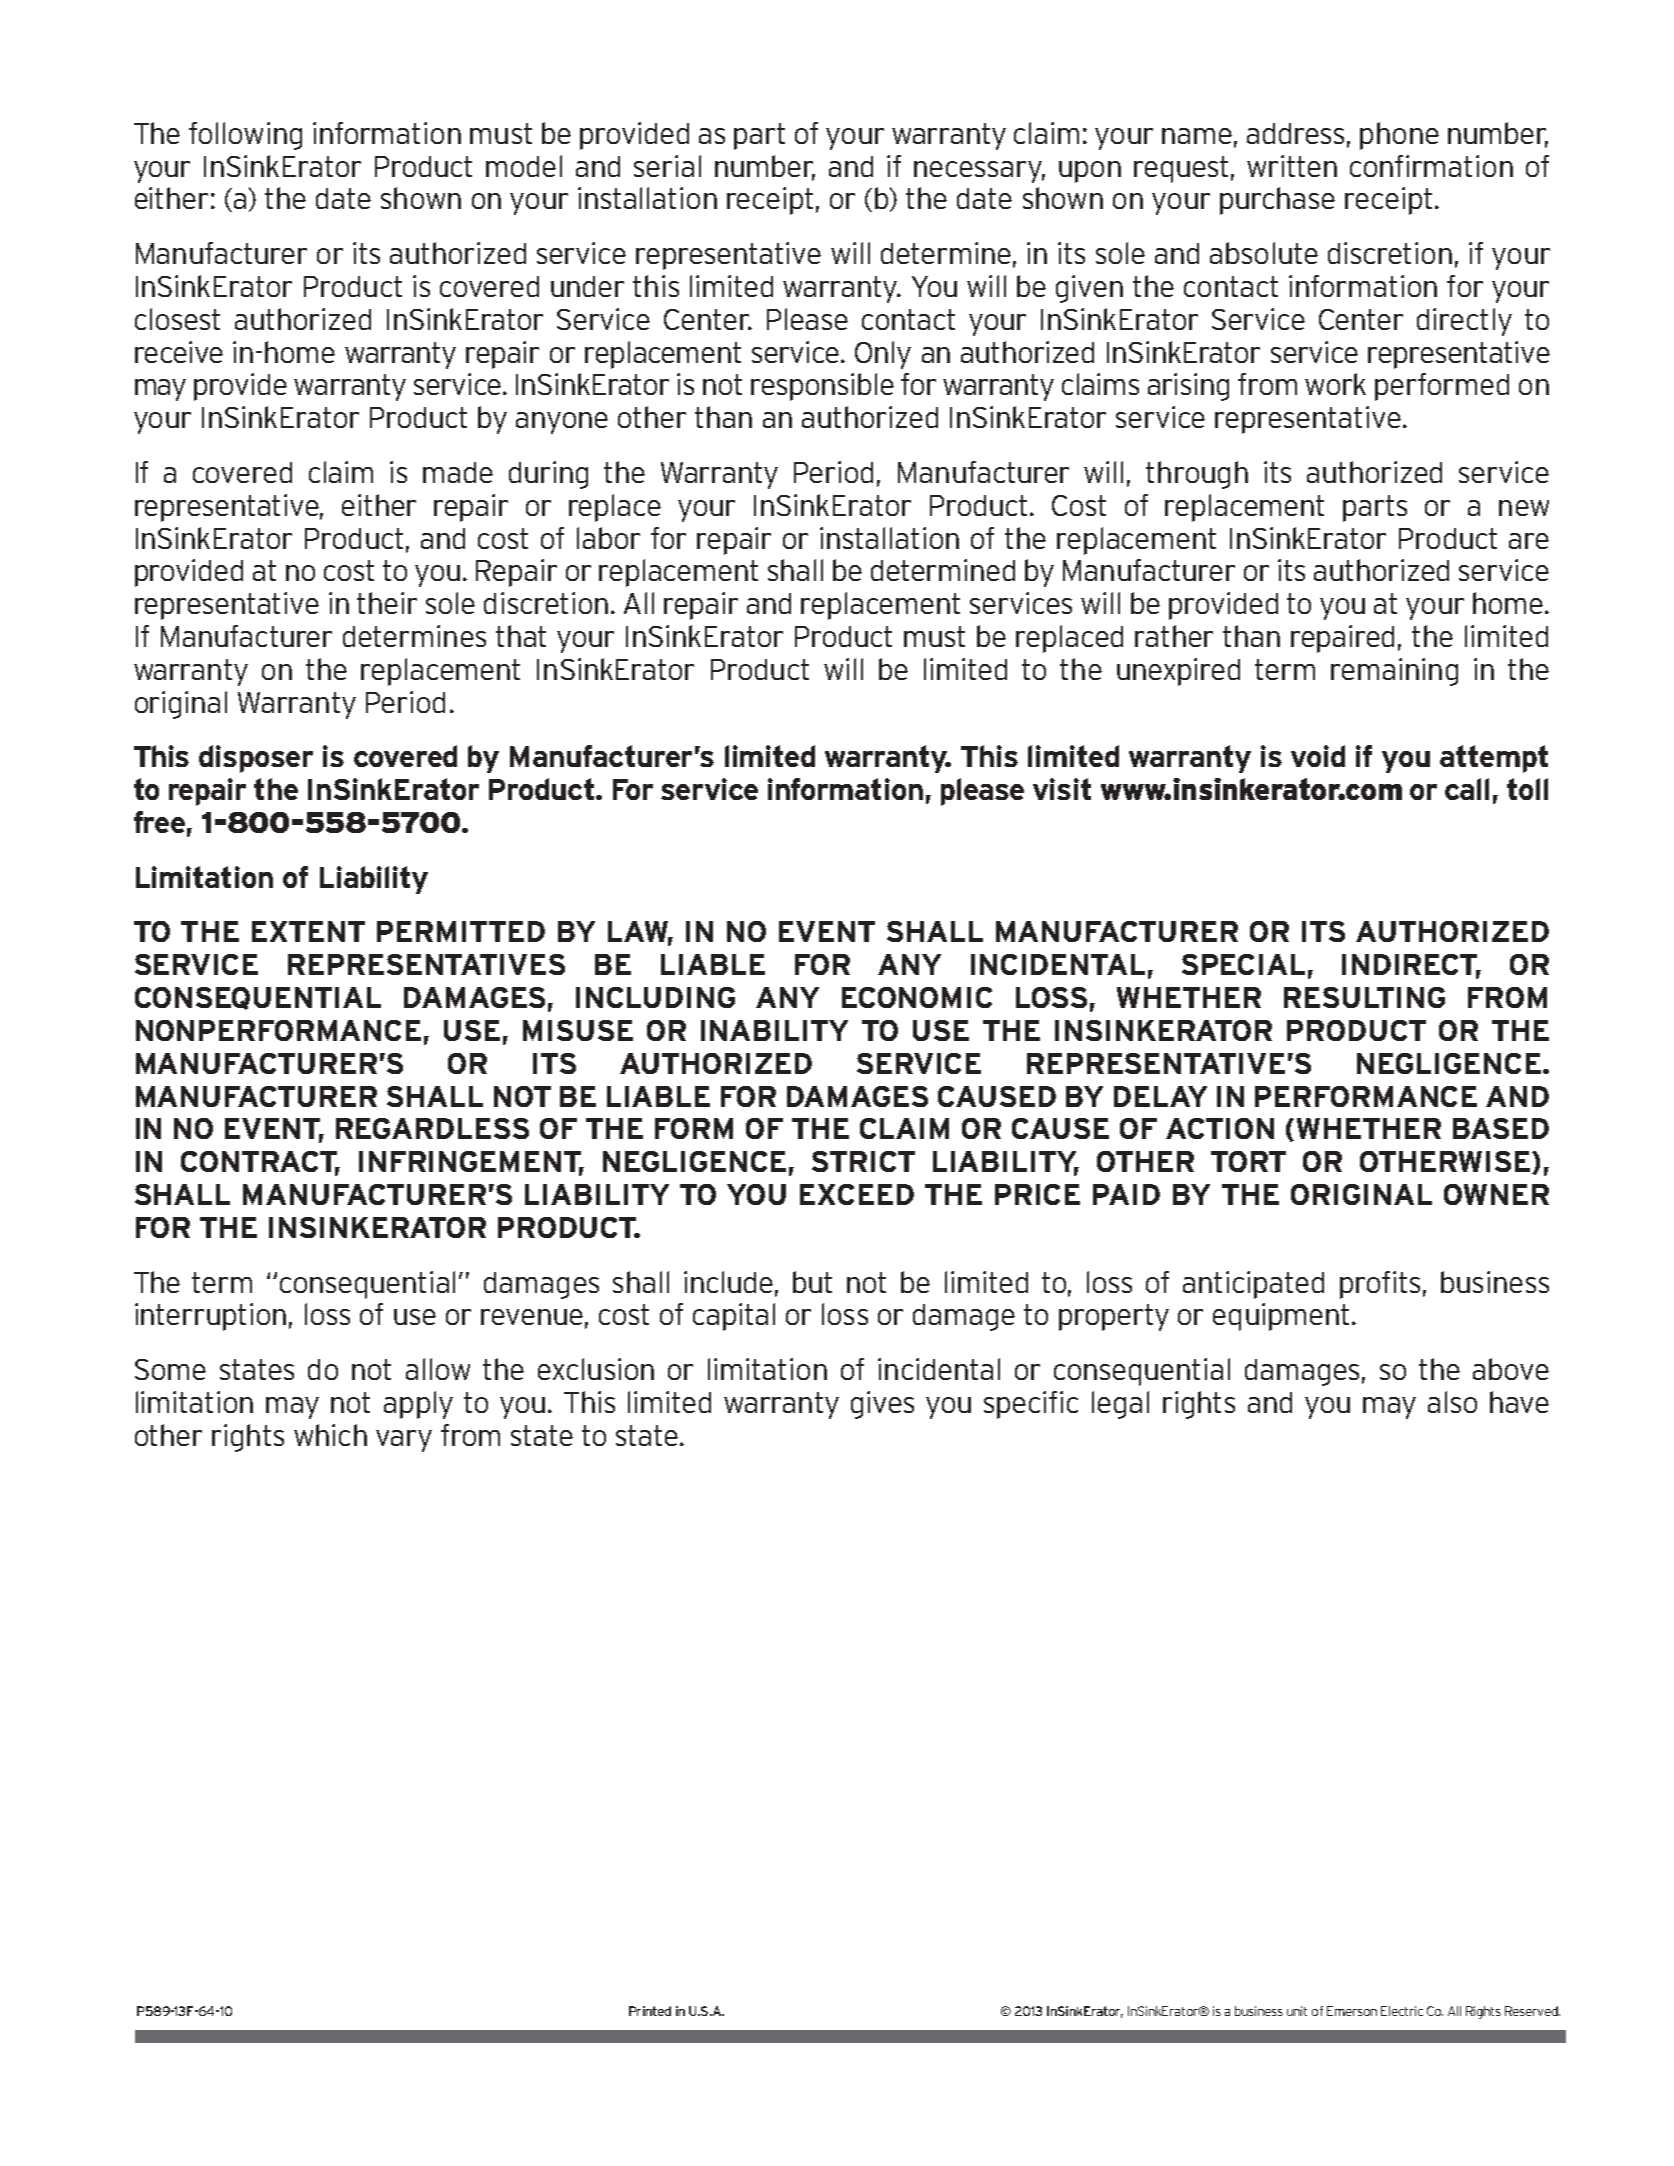 This screenshot has width=1674, height=2166. I want to click on confirmation, so click(1431, 166).
